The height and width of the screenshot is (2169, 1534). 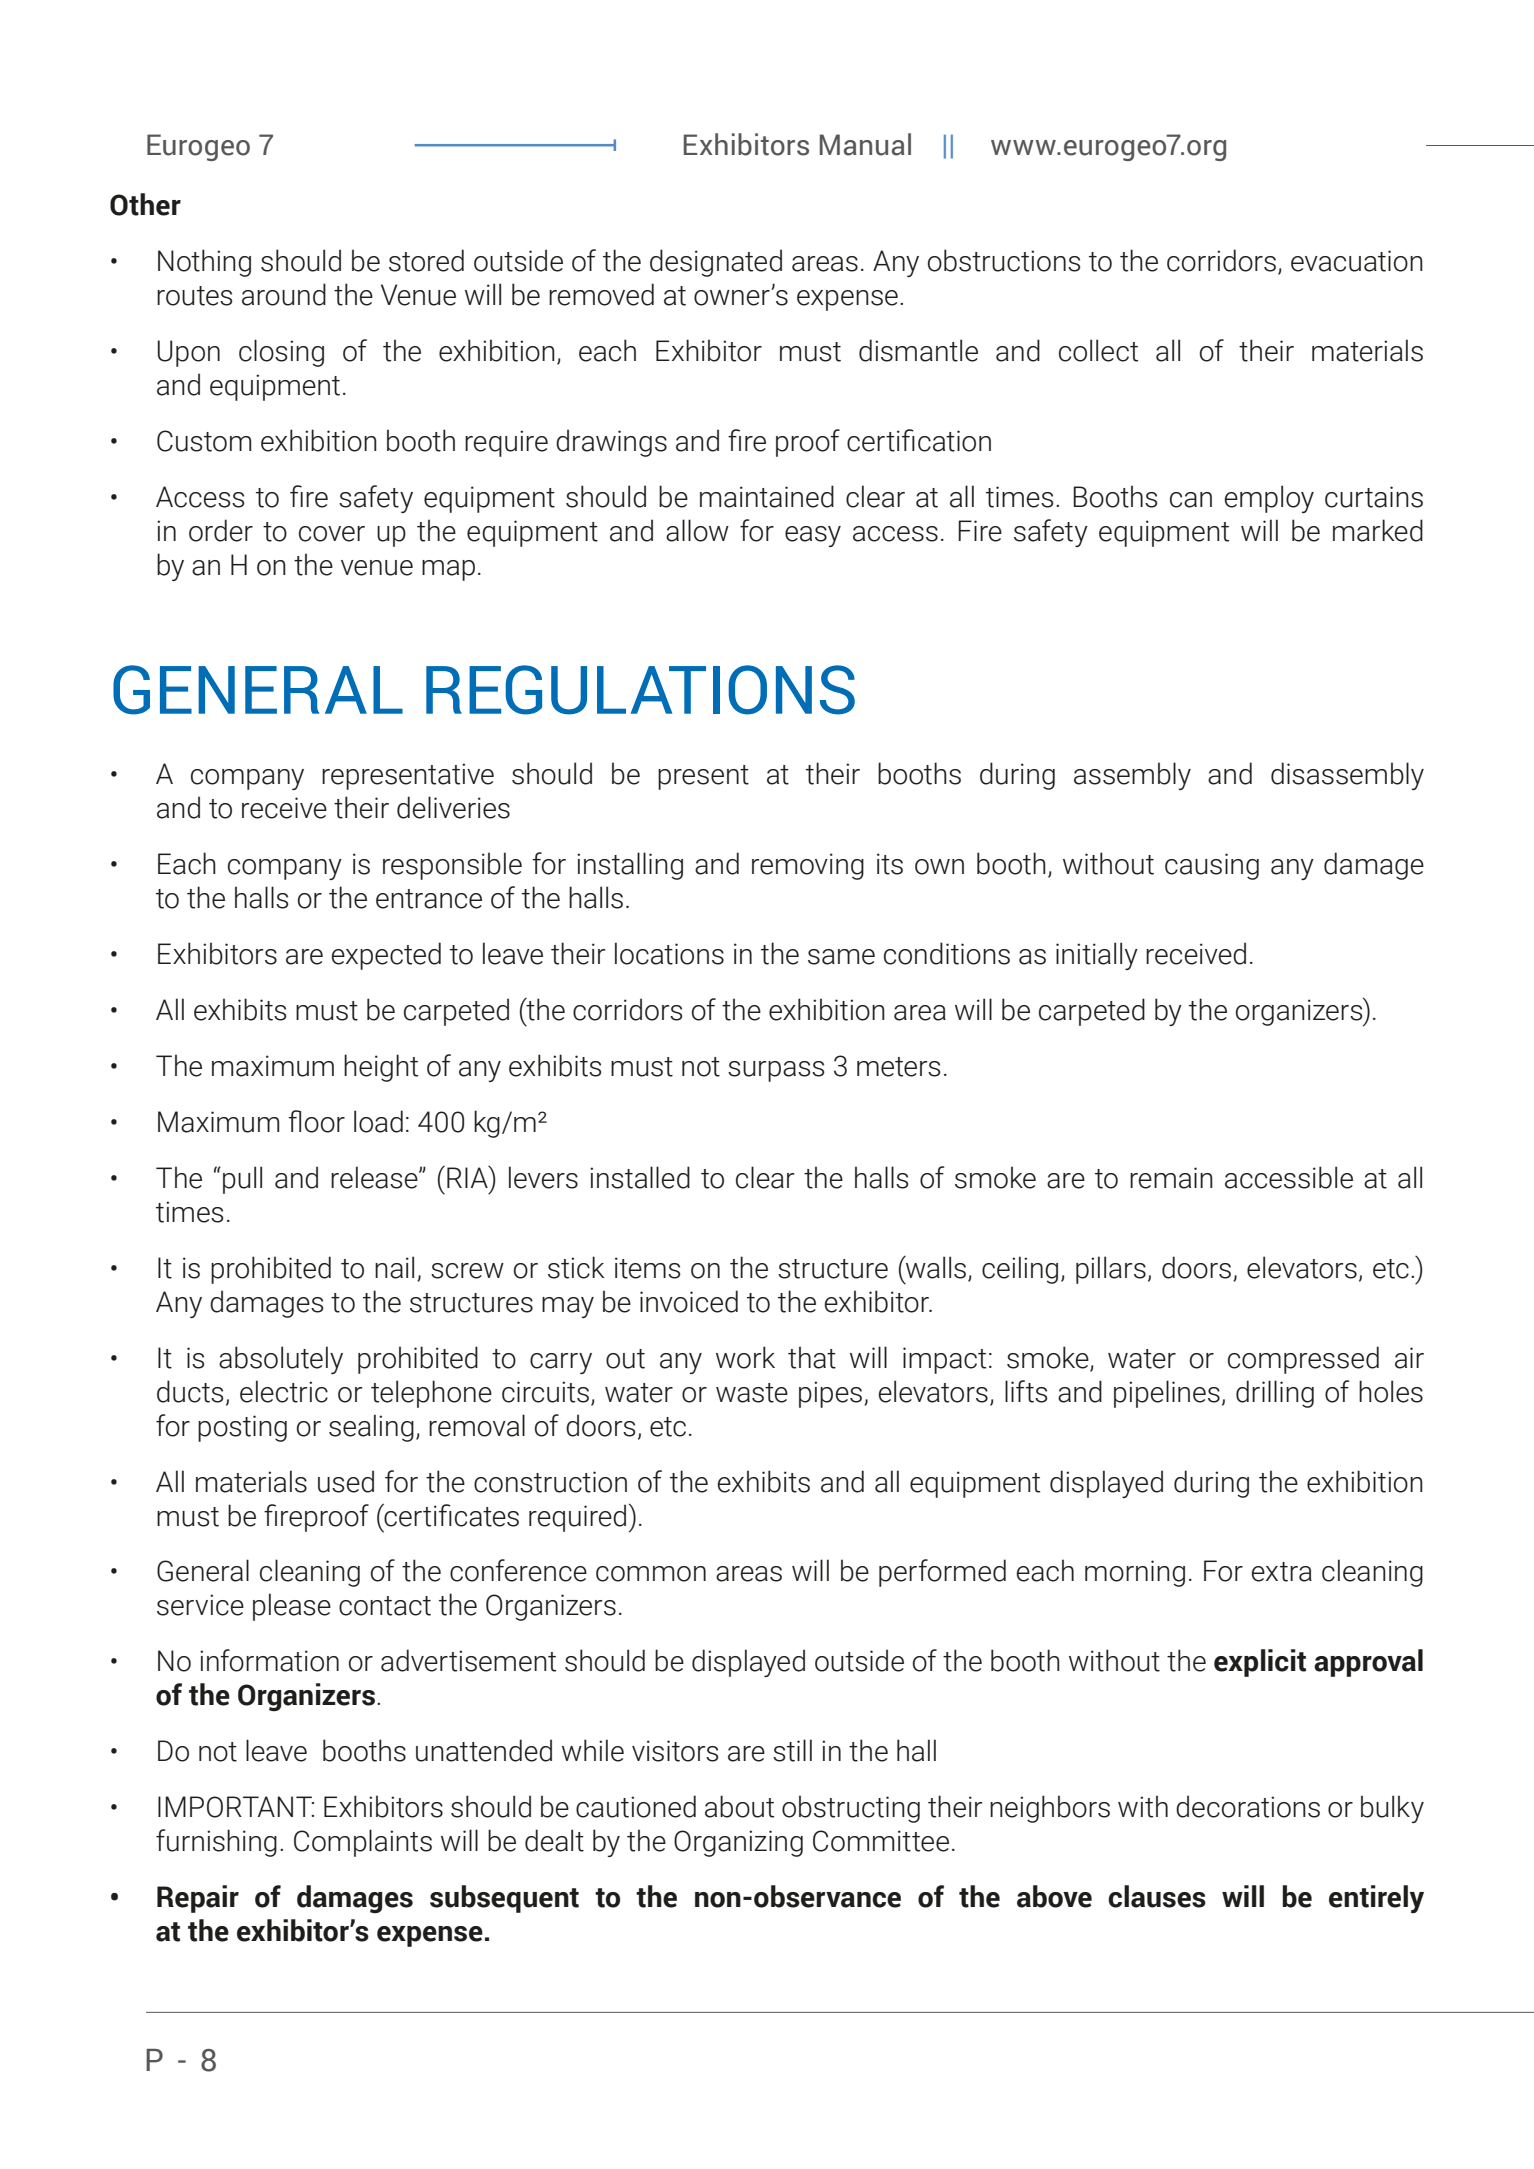 What do you see at coordinates (363, 1843) in the screenshot?
I see `Complaints` at bounding box center [363, 1843].
